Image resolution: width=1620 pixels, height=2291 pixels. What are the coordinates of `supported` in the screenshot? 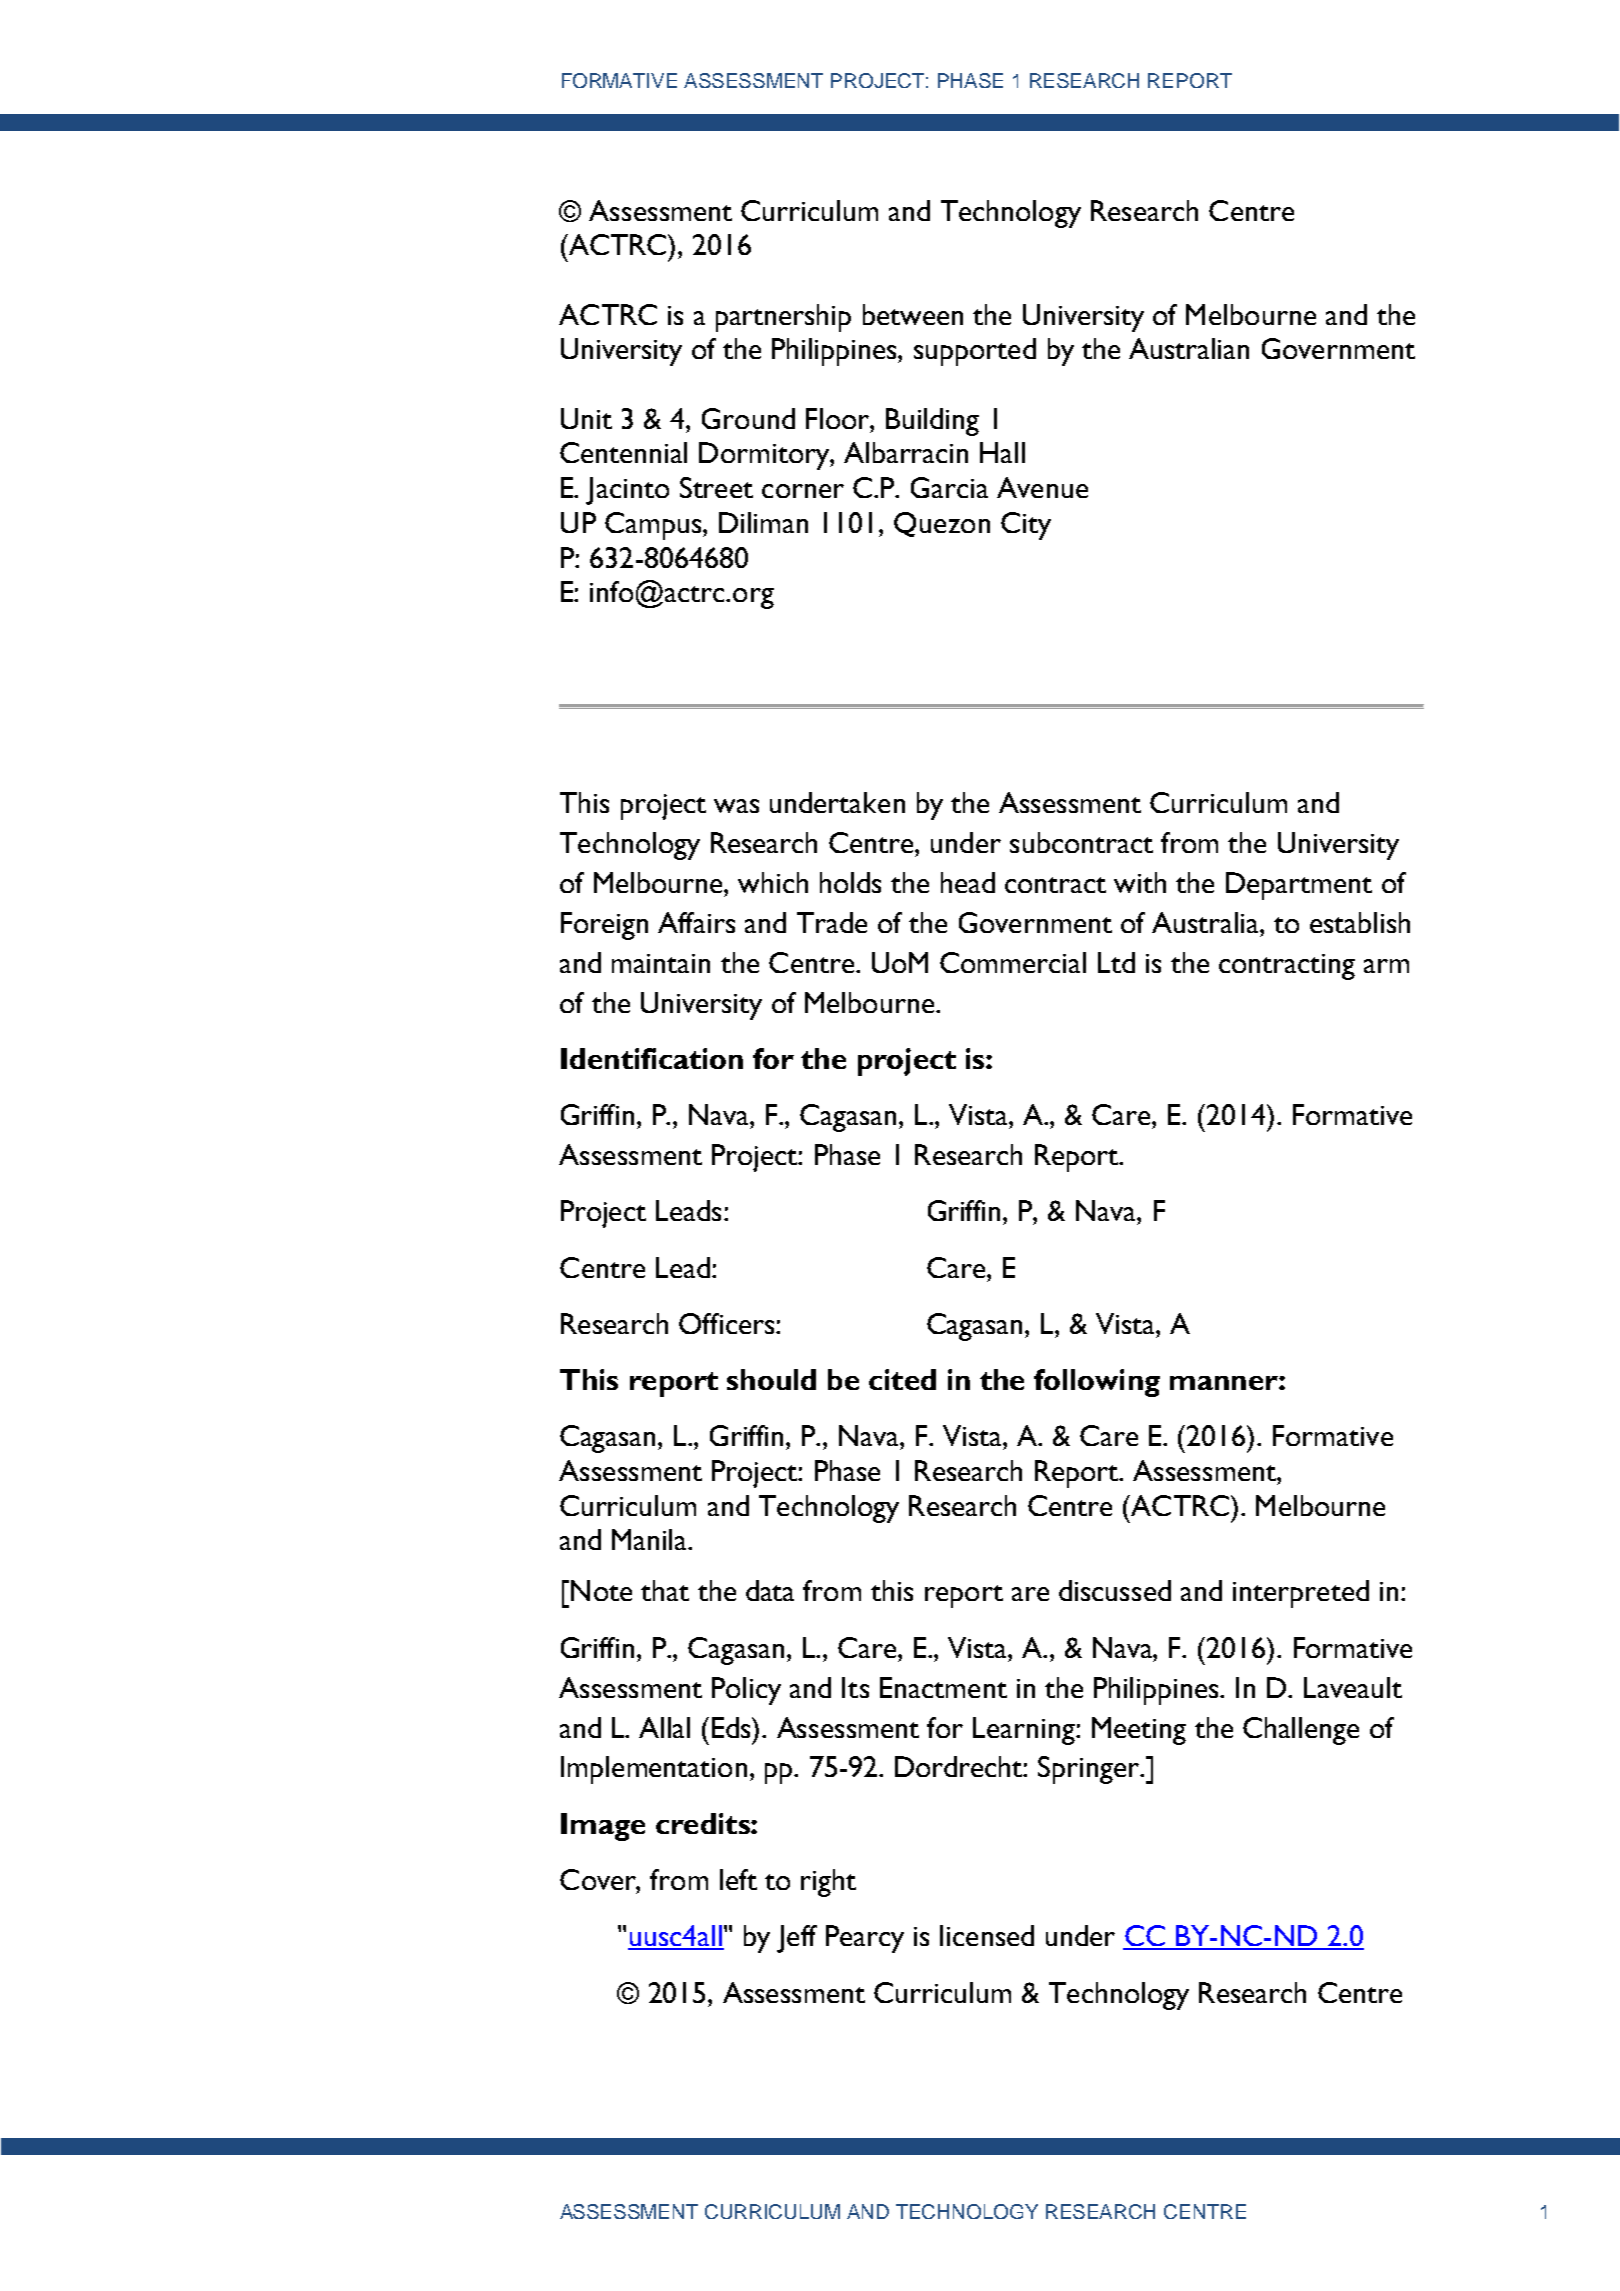 It's located at (975, 352).
